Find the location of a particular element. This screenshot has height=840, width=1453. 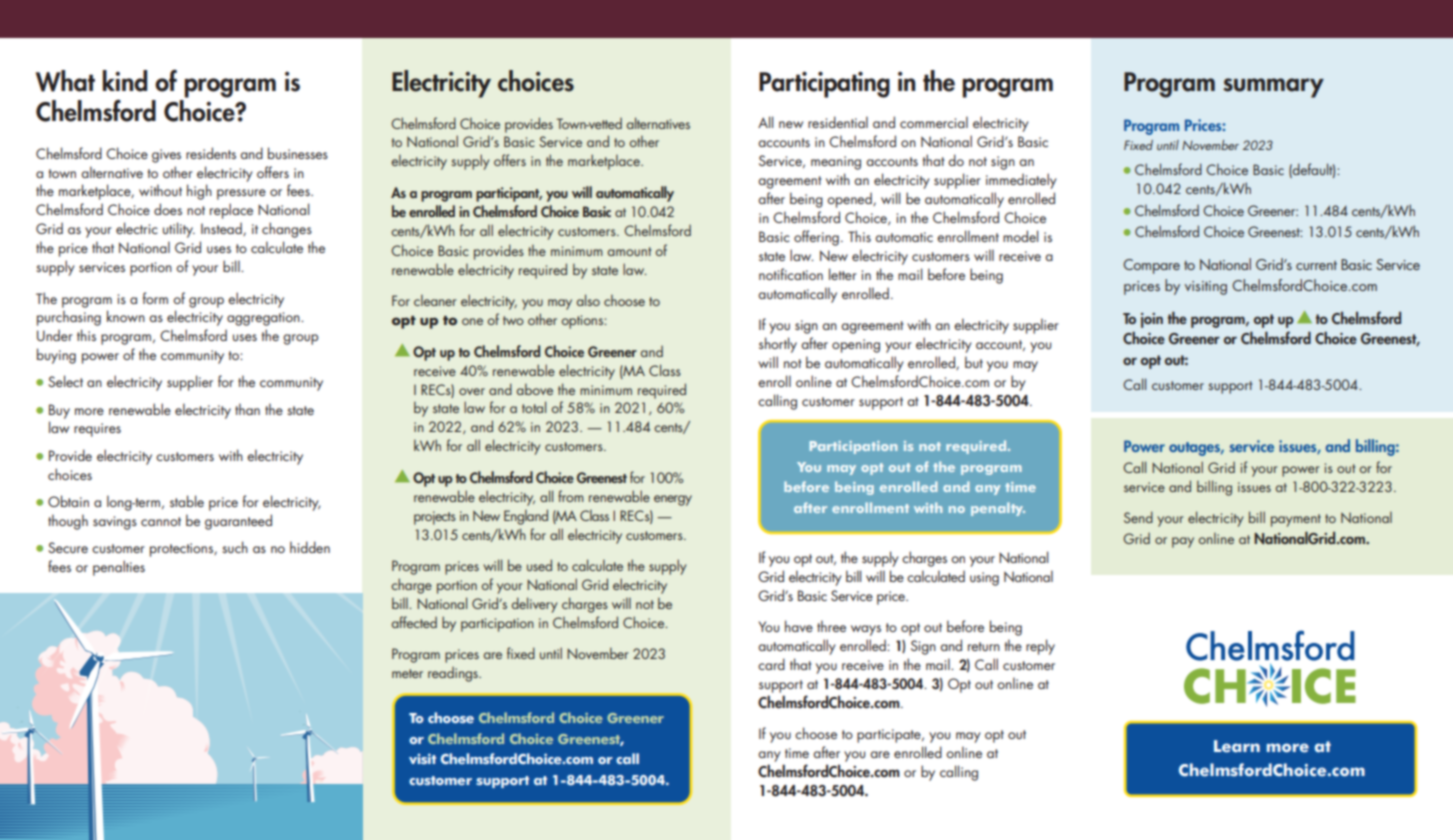

than is located at coordinates (247, 409).
